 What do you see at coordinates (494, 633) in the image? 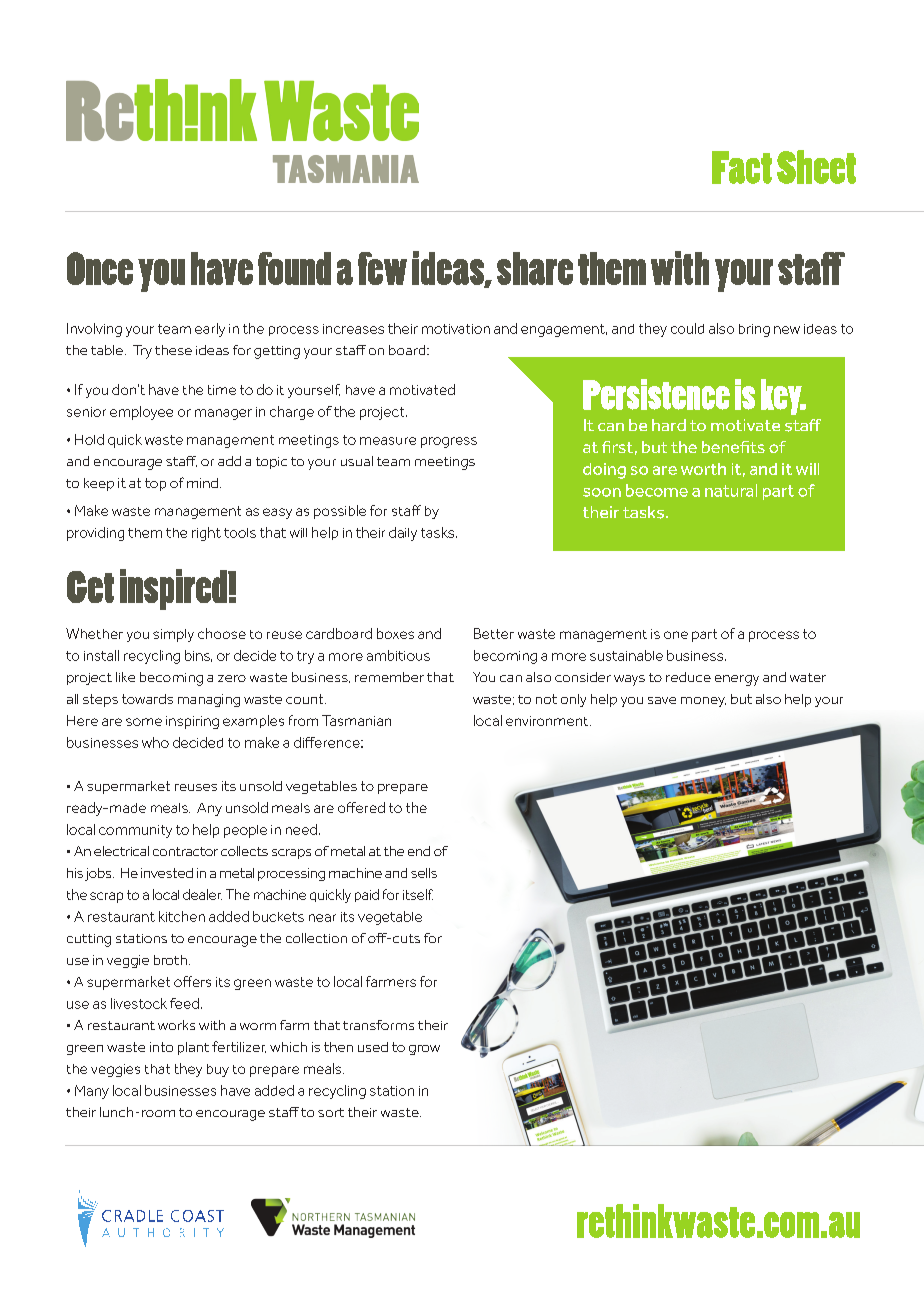
I see `Better` at bounding box center [494, 633].
